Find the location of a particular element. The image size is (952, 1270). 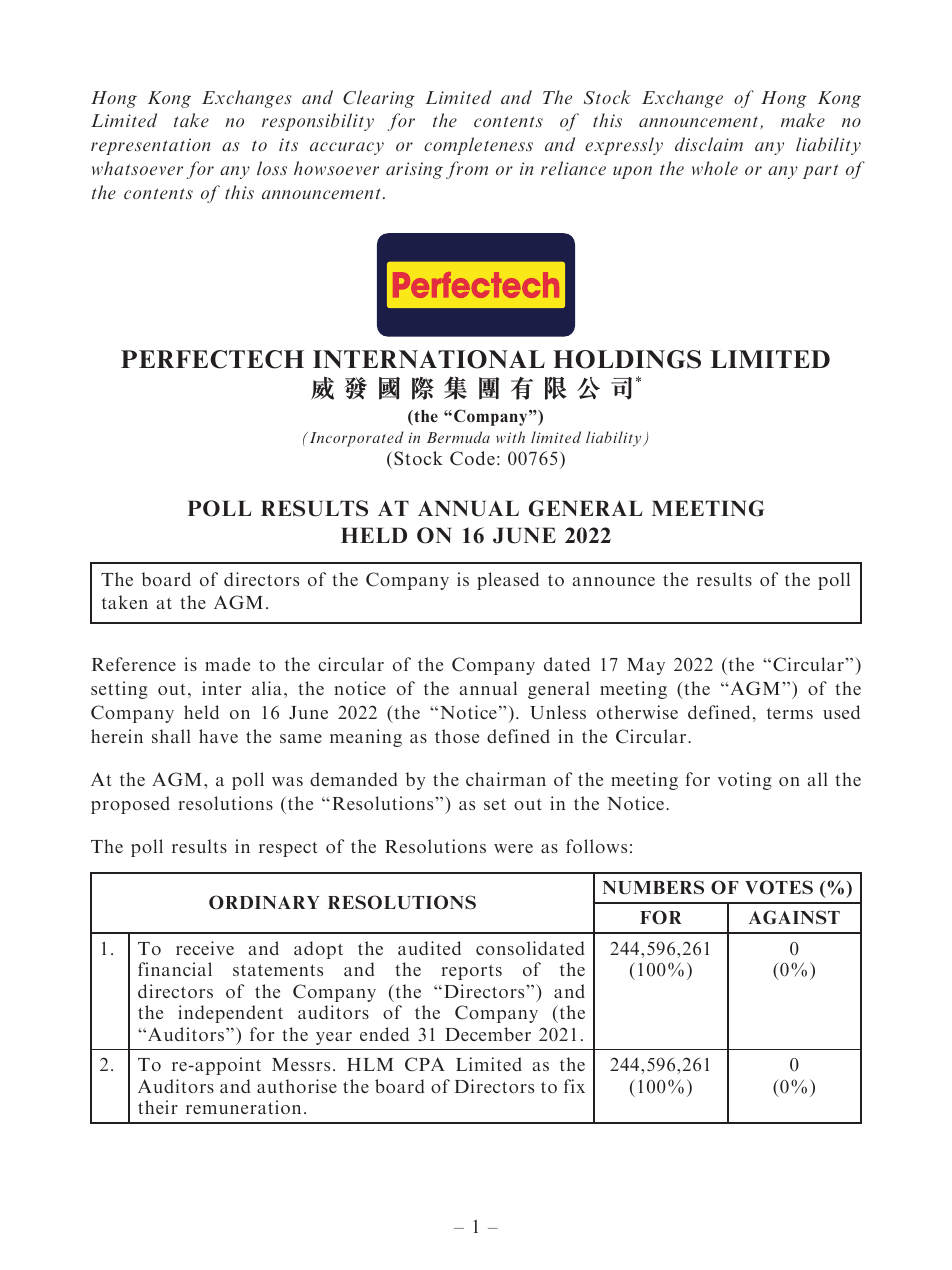

remuneration is located at coordinates (243, 1107).
